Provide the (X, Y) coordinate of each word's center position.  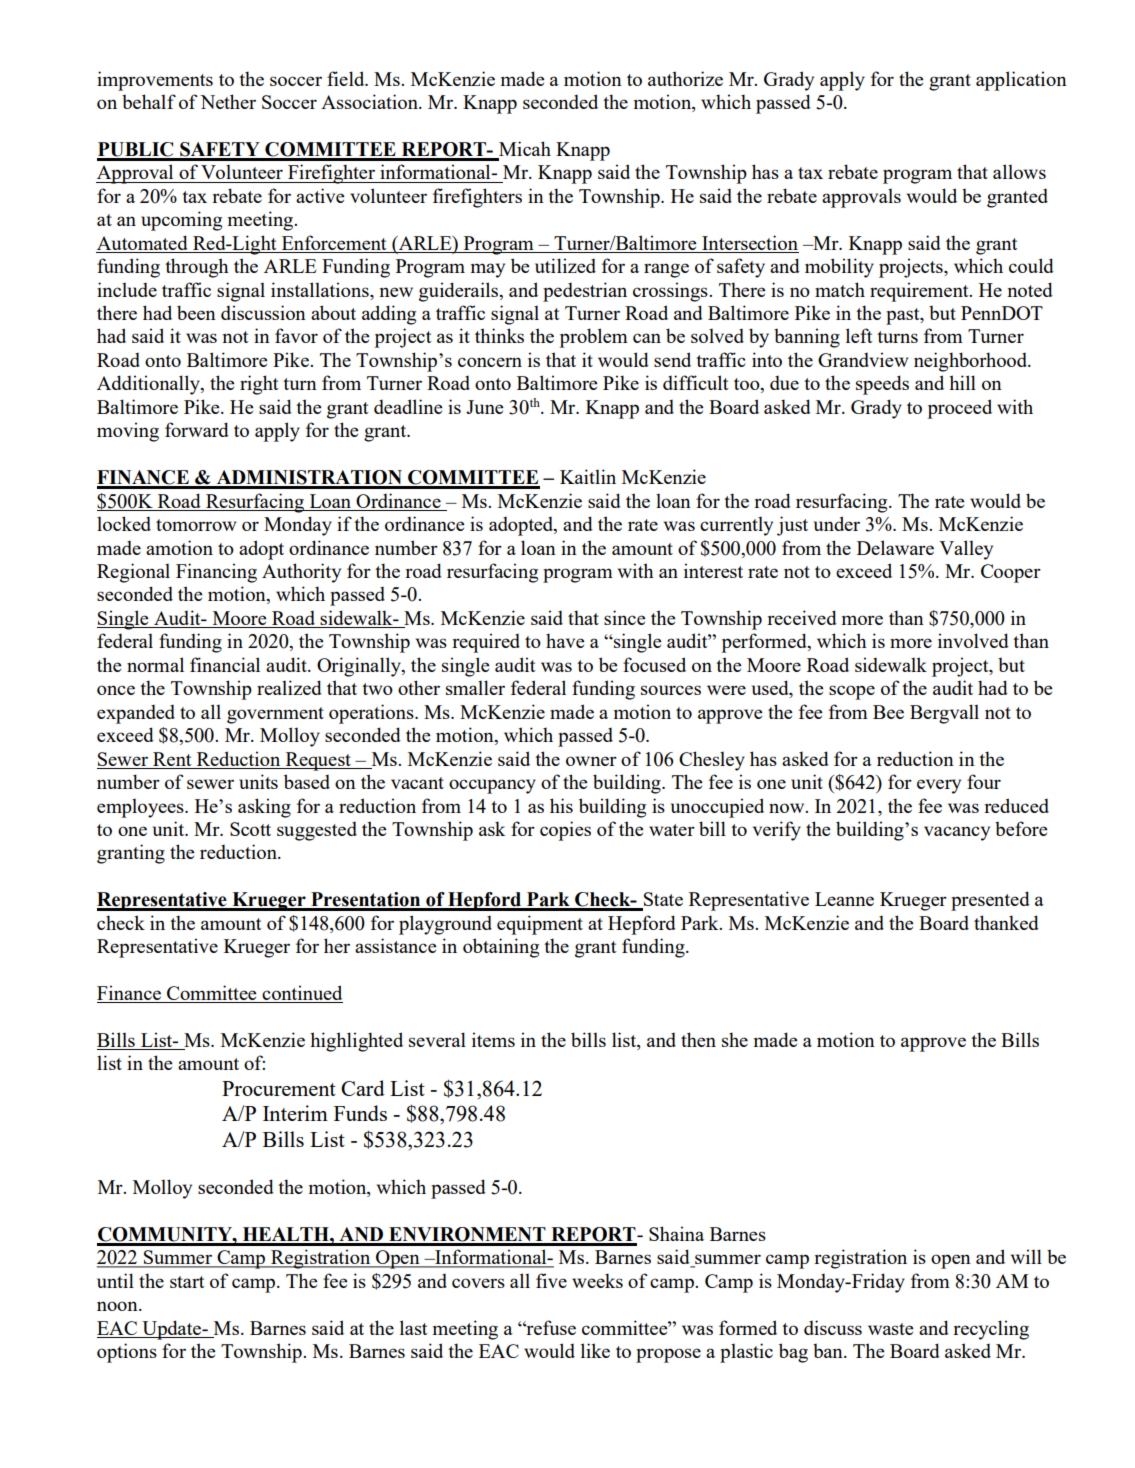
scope (852, 692)
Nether (228, 101)
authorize (685, 78)
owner (591, 761)
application (1021, 81)
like (595, 1350)
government (275, 715)
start (187, 1282)
